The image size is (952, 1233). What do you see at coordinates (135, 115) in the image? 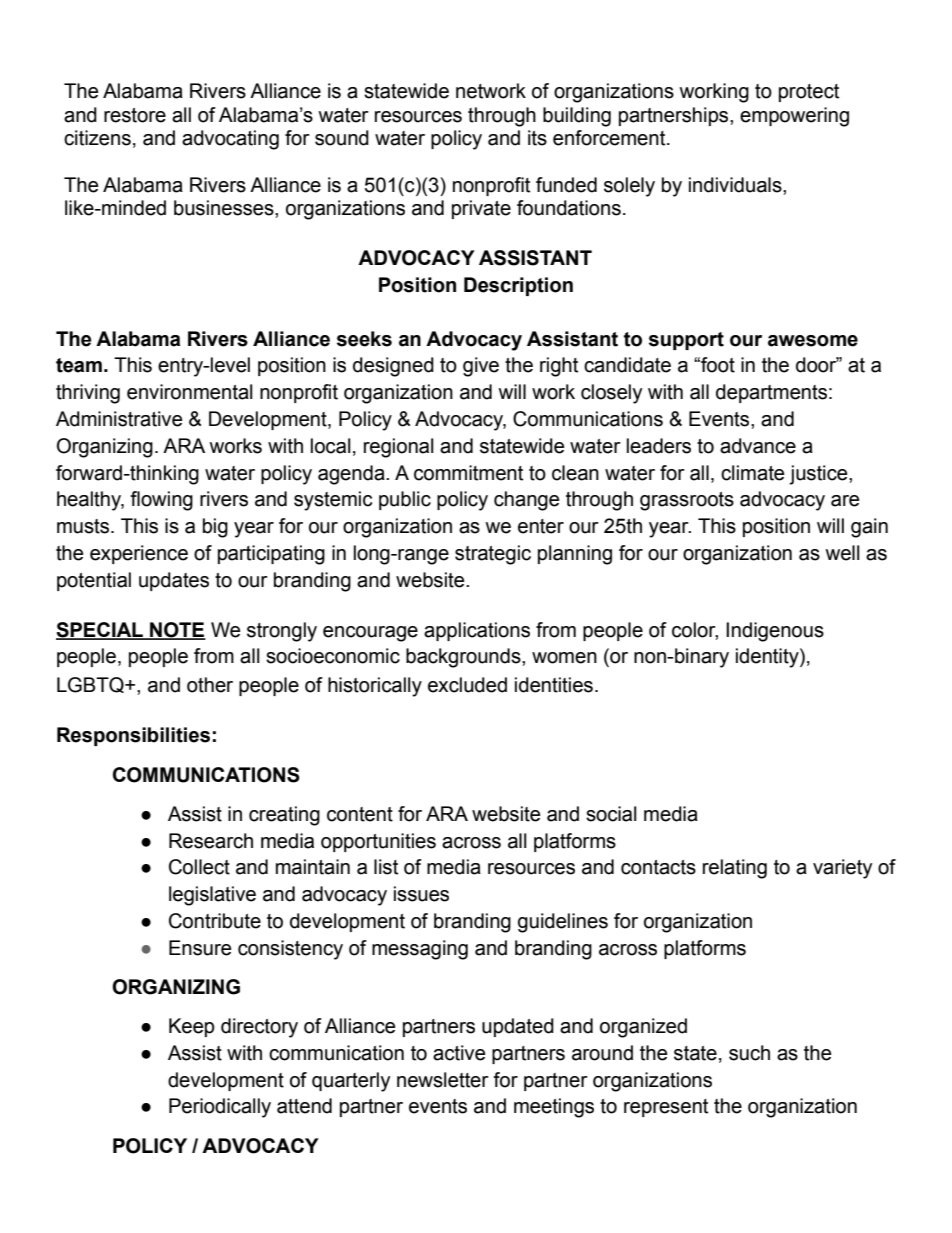
I see `restore` at bounding box center [135, 115].
